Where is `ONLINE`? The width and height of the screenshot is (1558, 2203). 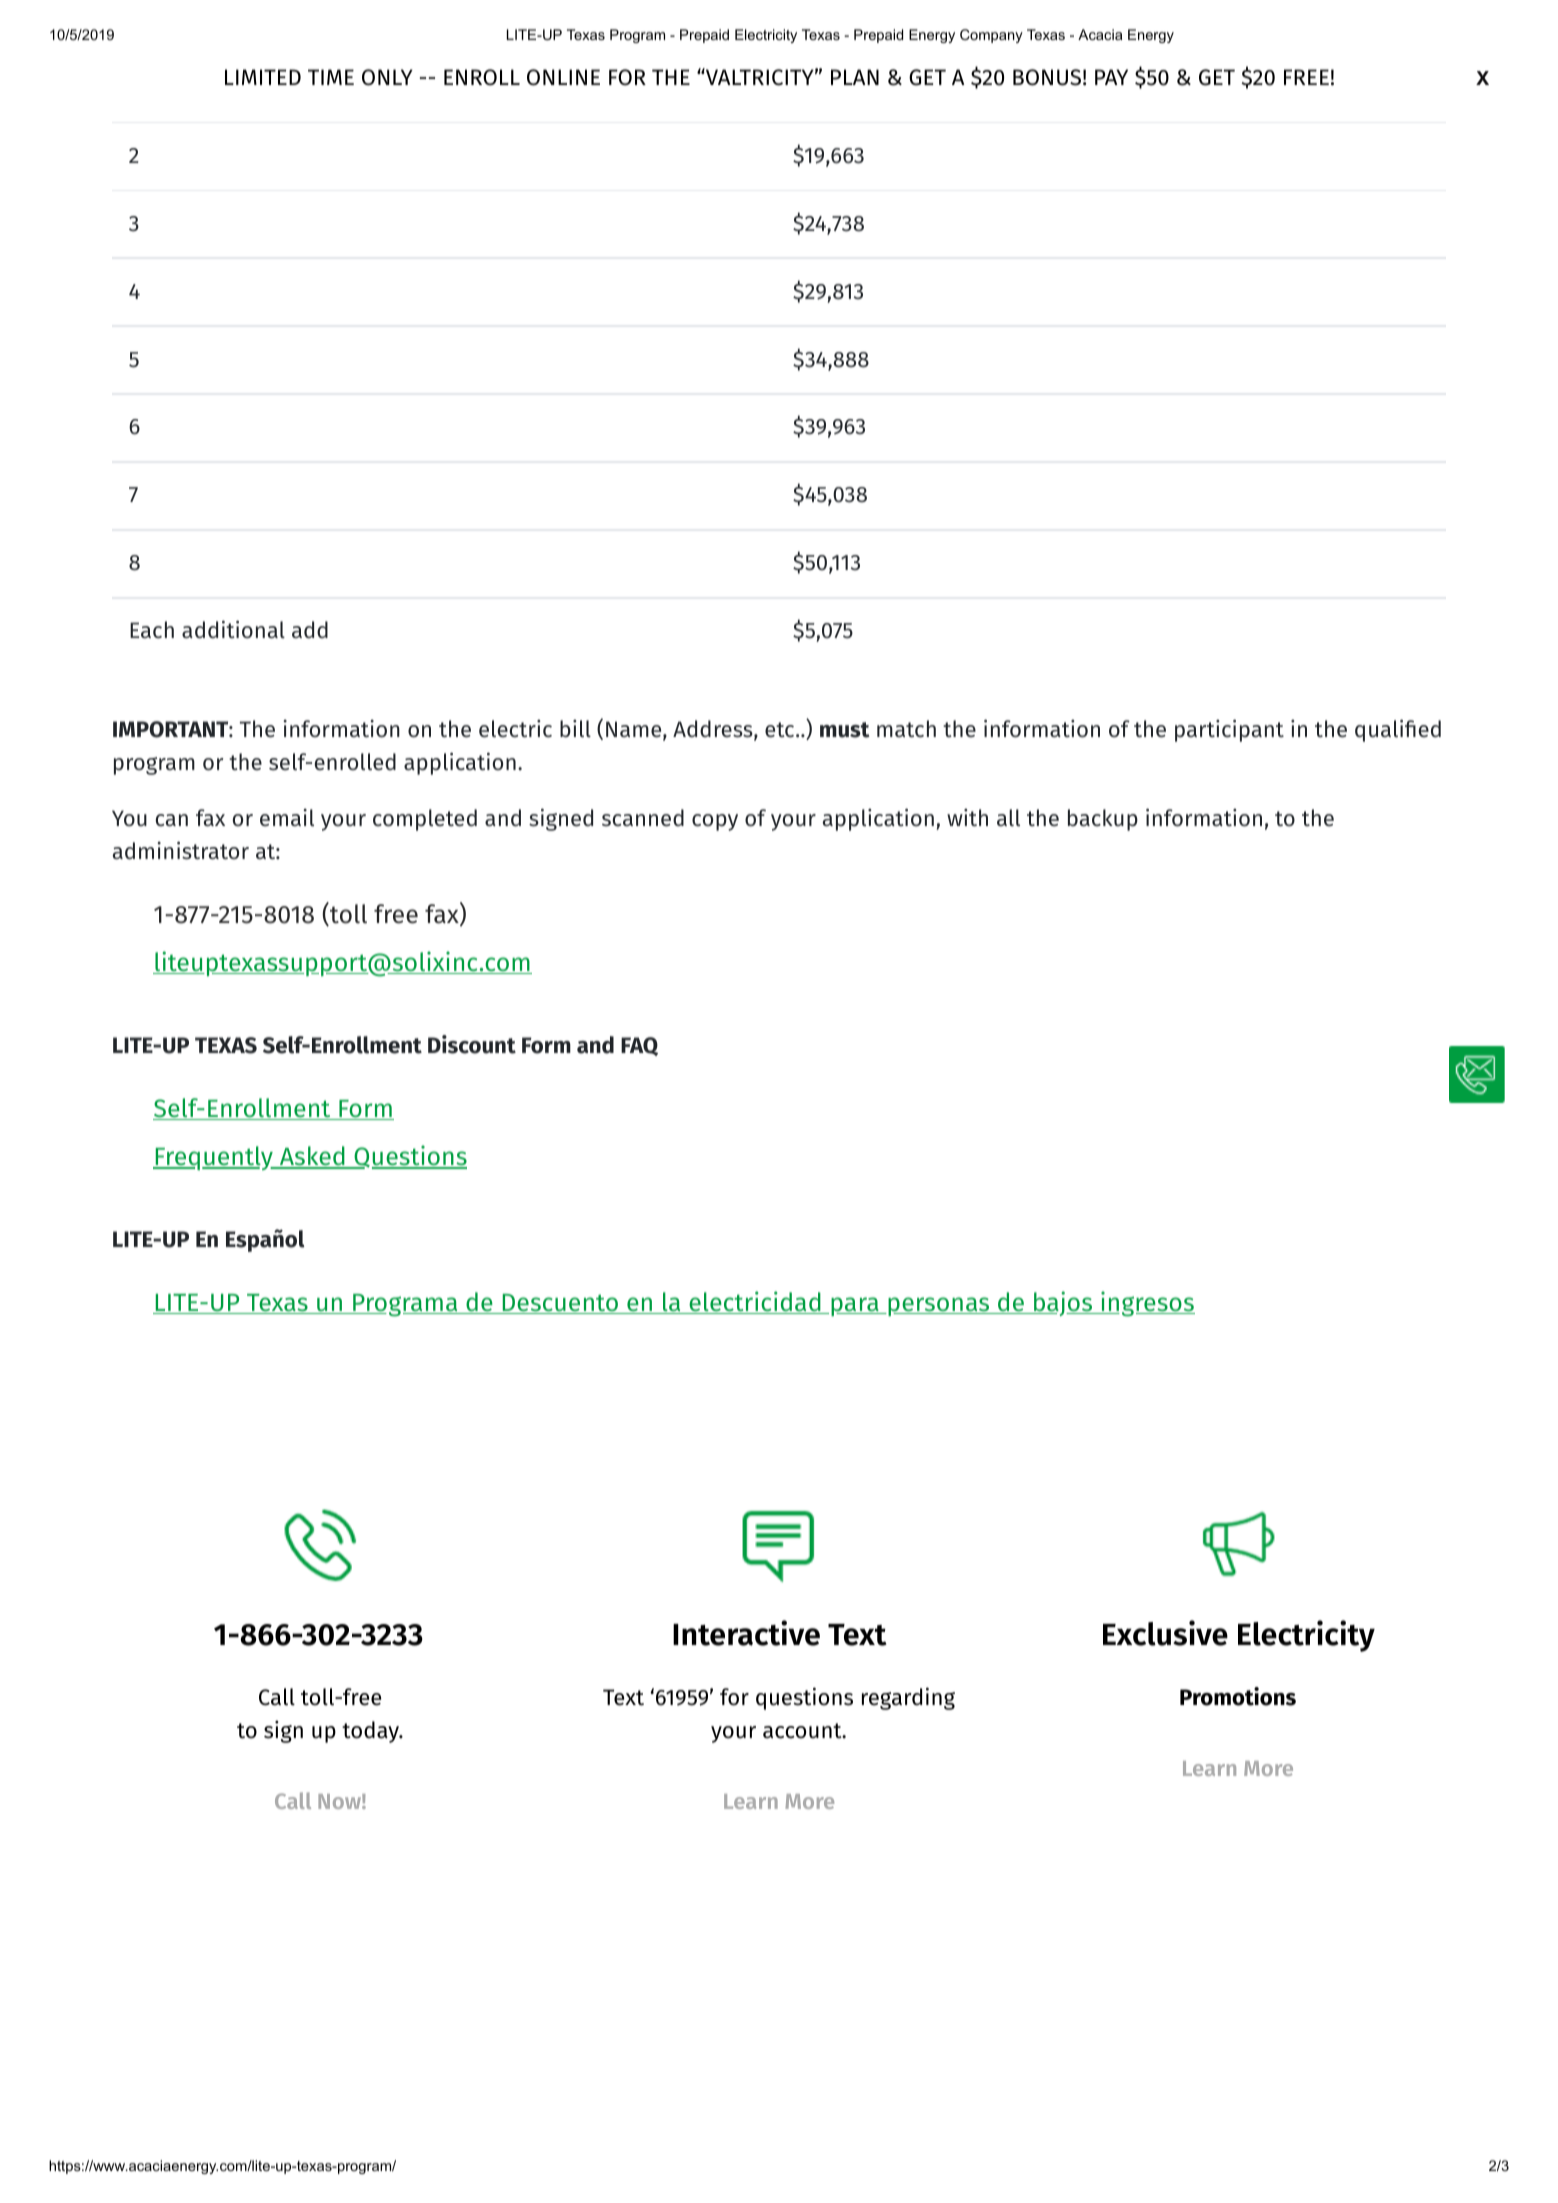
ONLINE is located at coordinates (563, 77).
